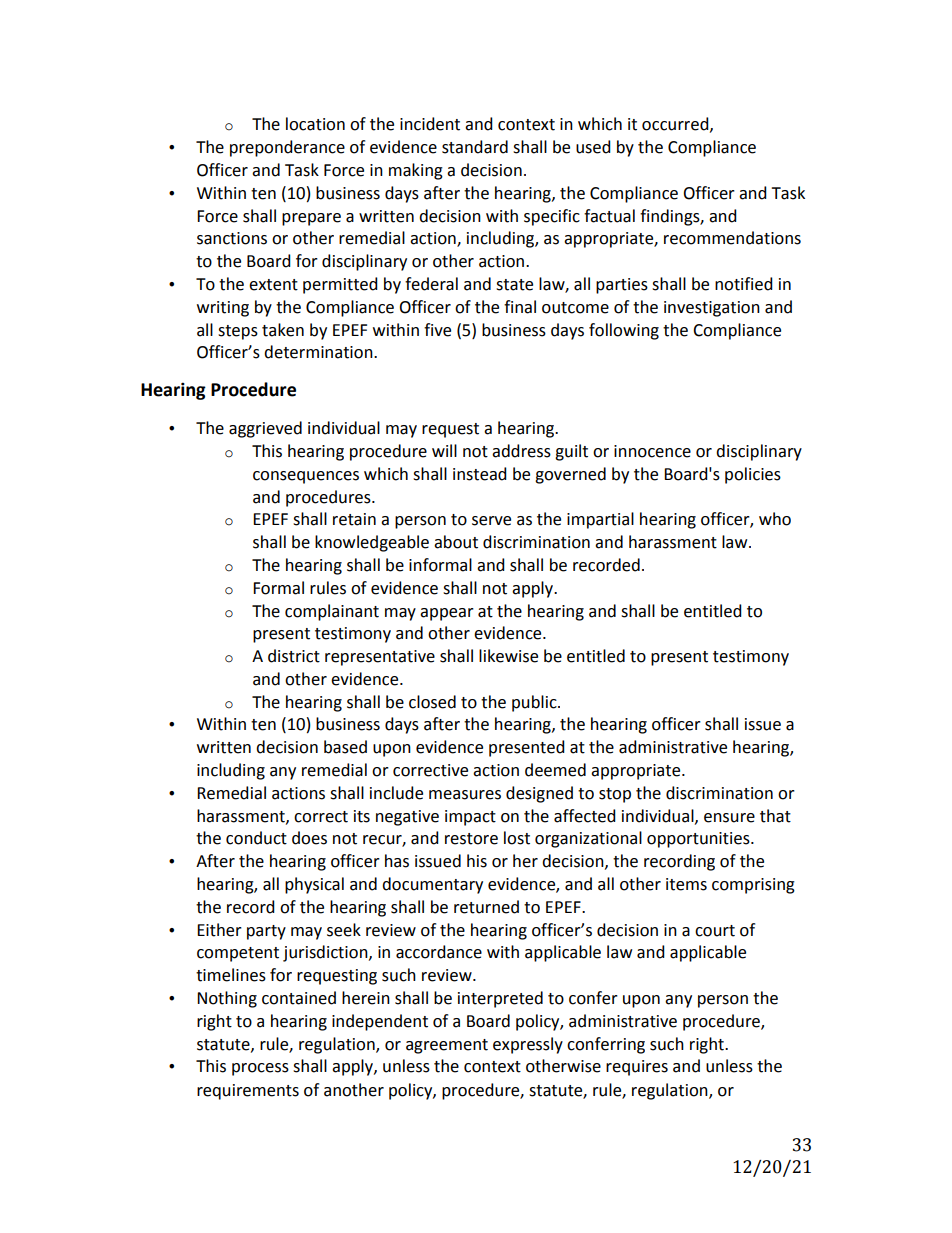 The image size is (952, 1233). What do you see at coordinates (729, 818) in the document?
I see `ensure` at bounding box center [729, 818].
